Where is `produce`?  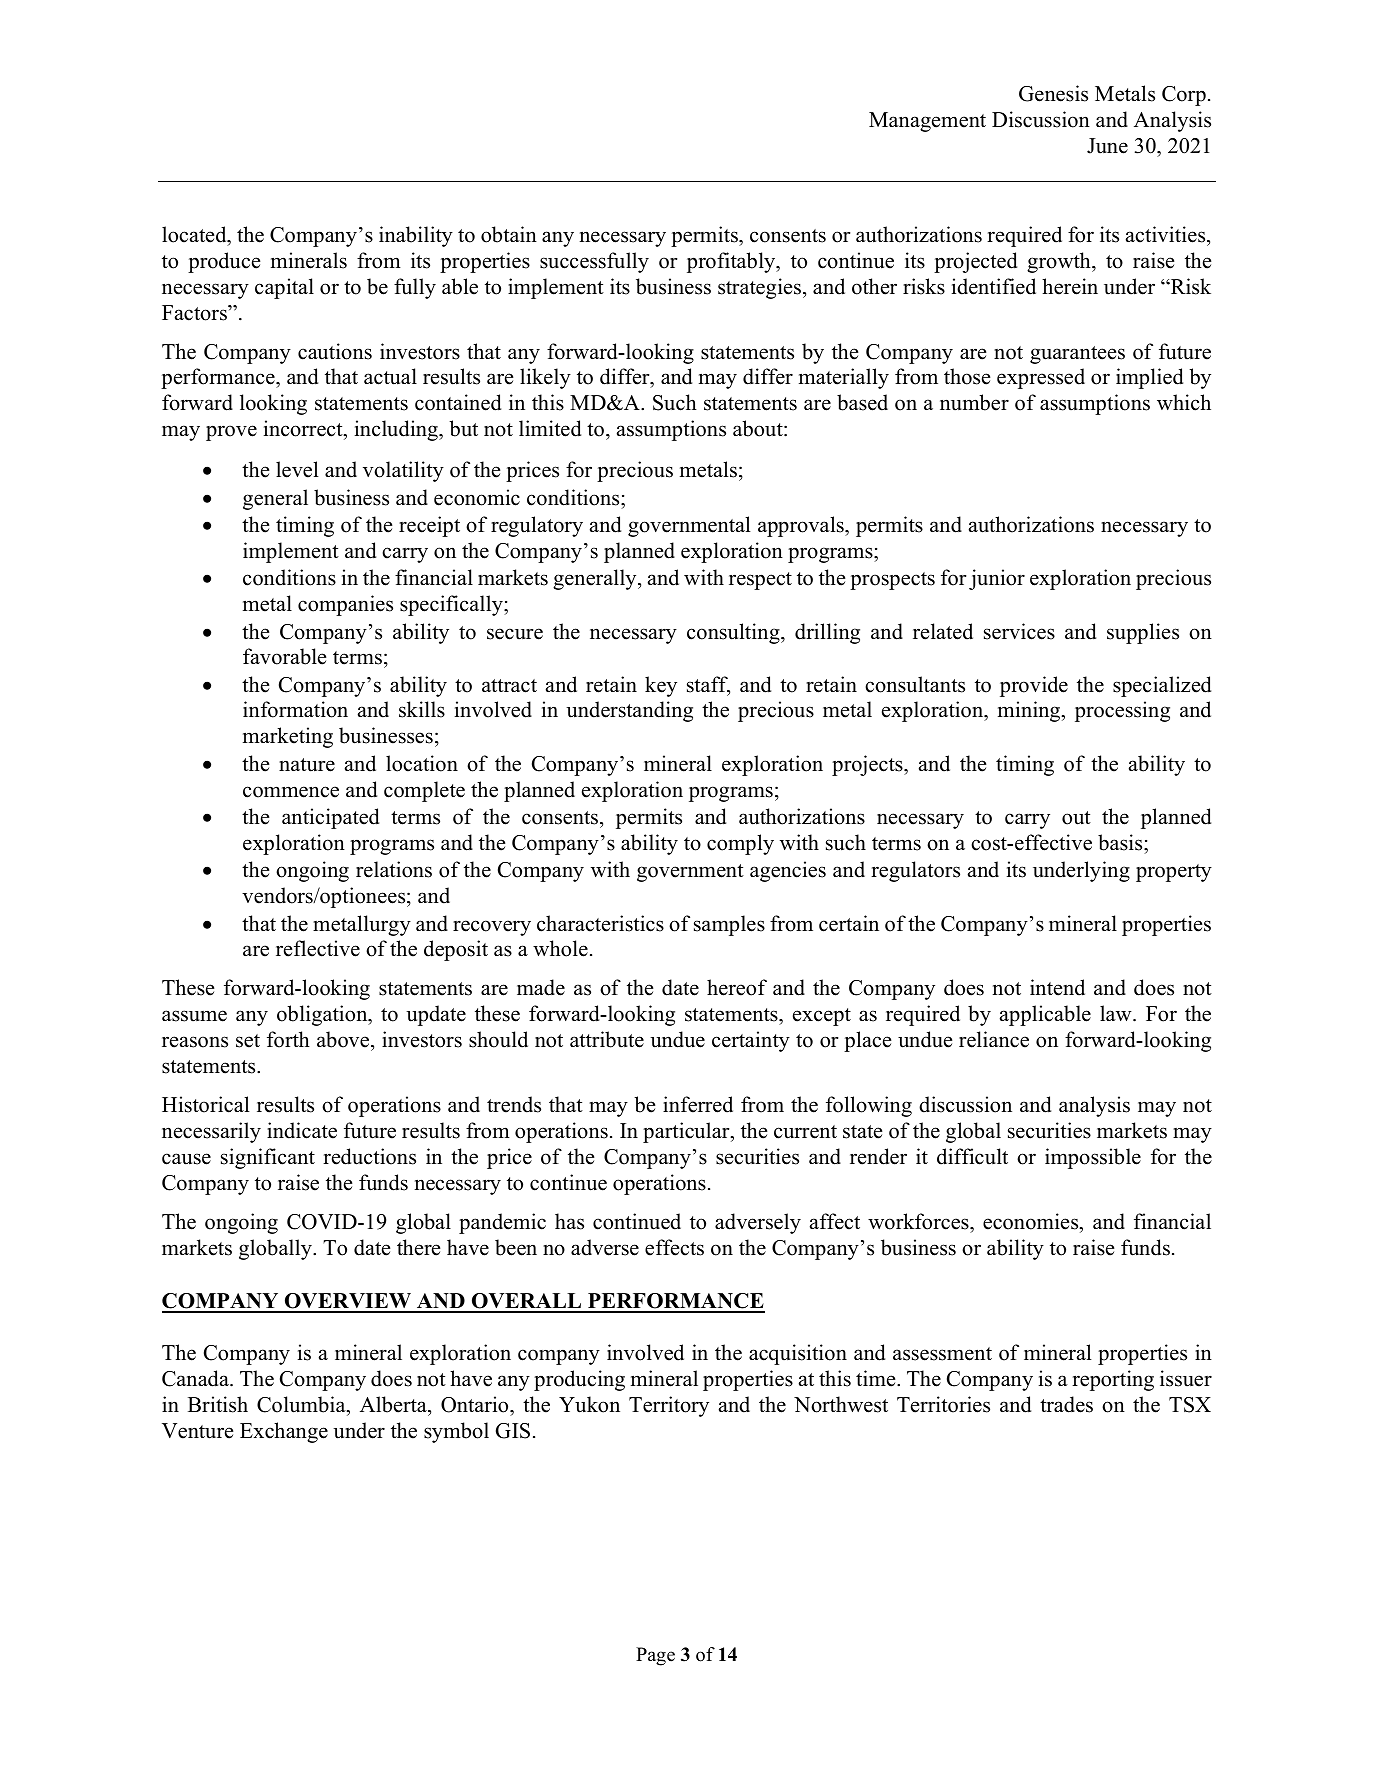
produce is located at coordinates (224, 262).
